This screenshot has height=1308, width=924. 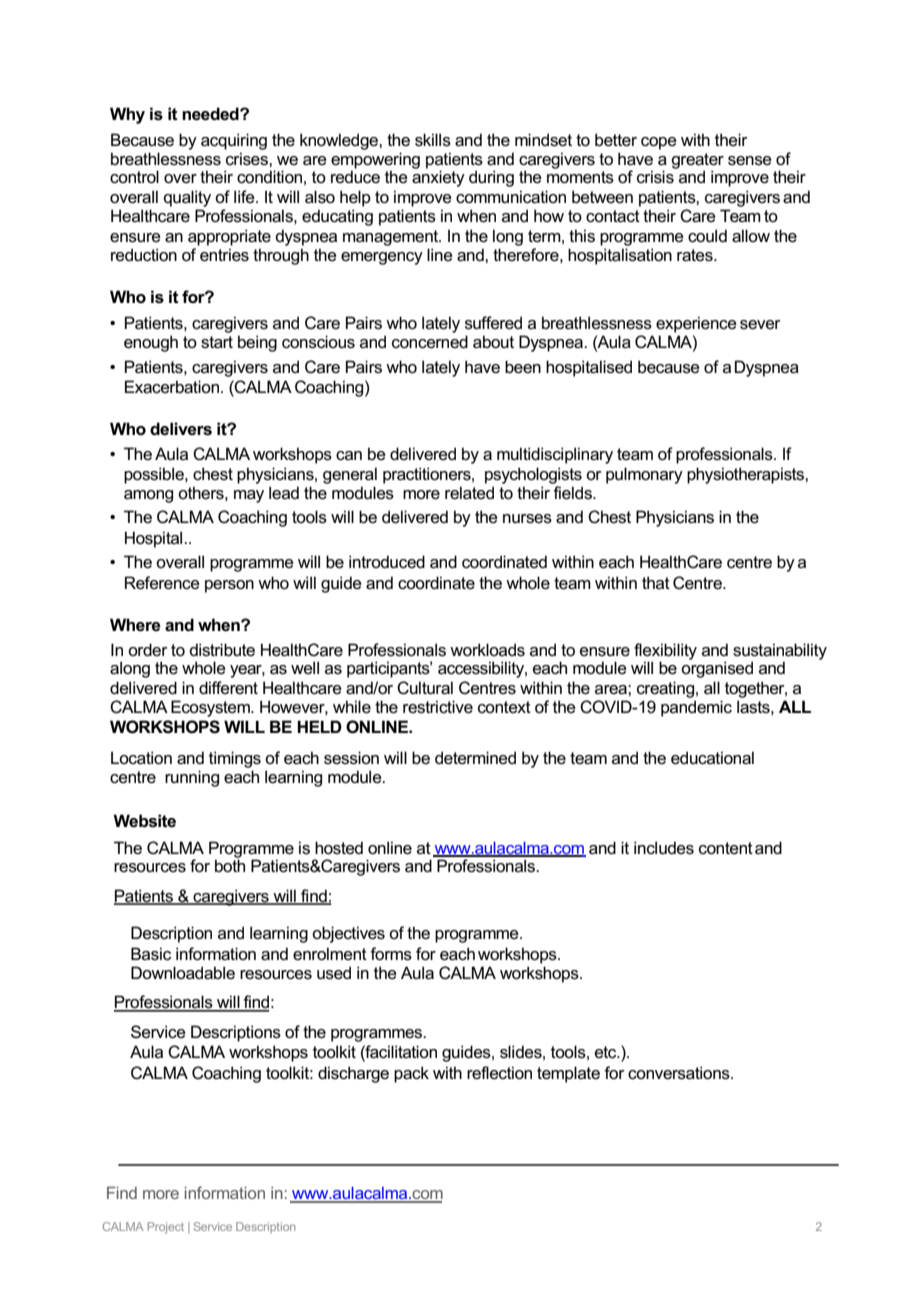 What do you see at coordinates (411, 1074) in the screenshot?
I see `pack` at bounding box center [411, 1074].
